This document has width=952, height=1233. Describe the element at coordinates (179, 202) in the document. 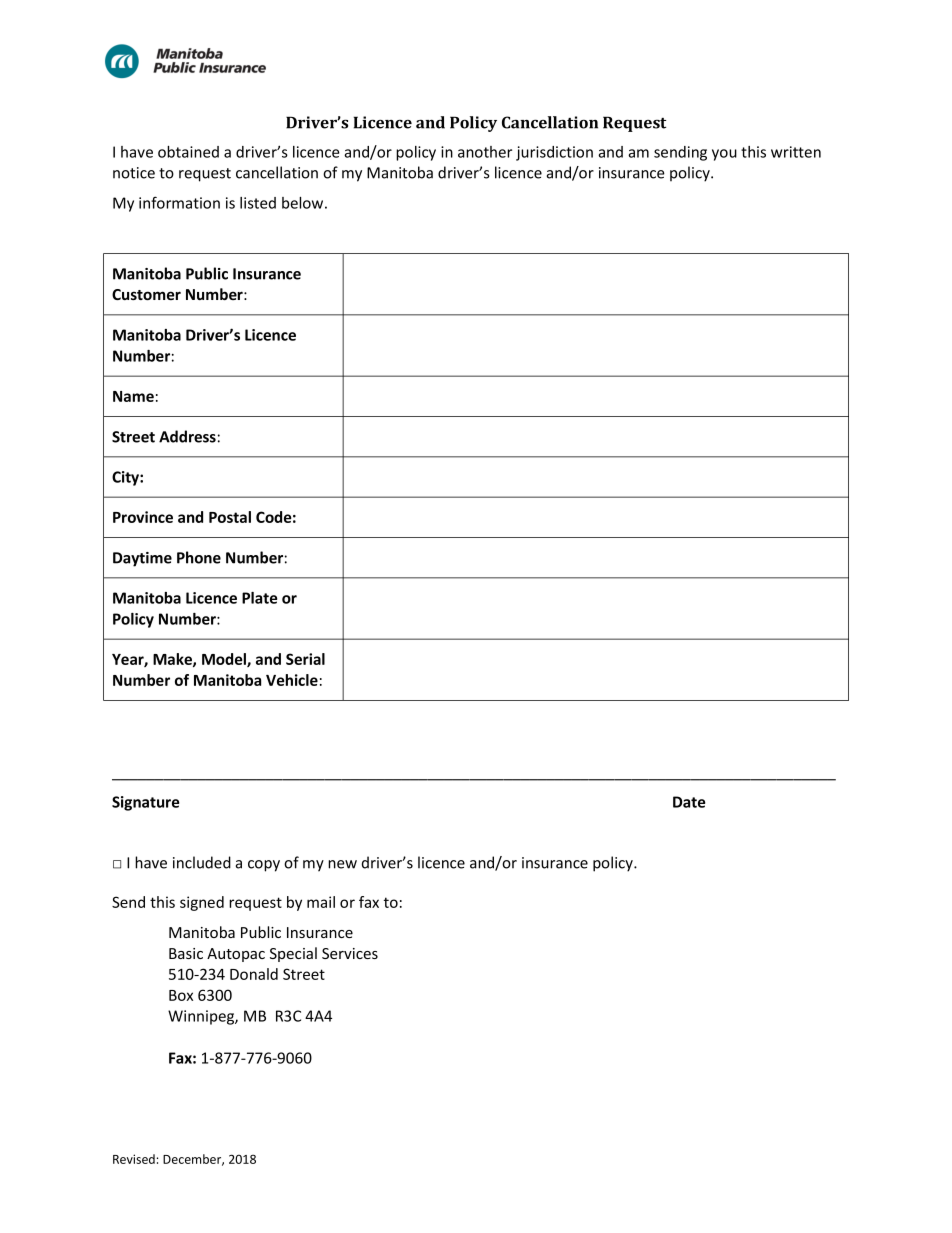

I see `information` at that location.
